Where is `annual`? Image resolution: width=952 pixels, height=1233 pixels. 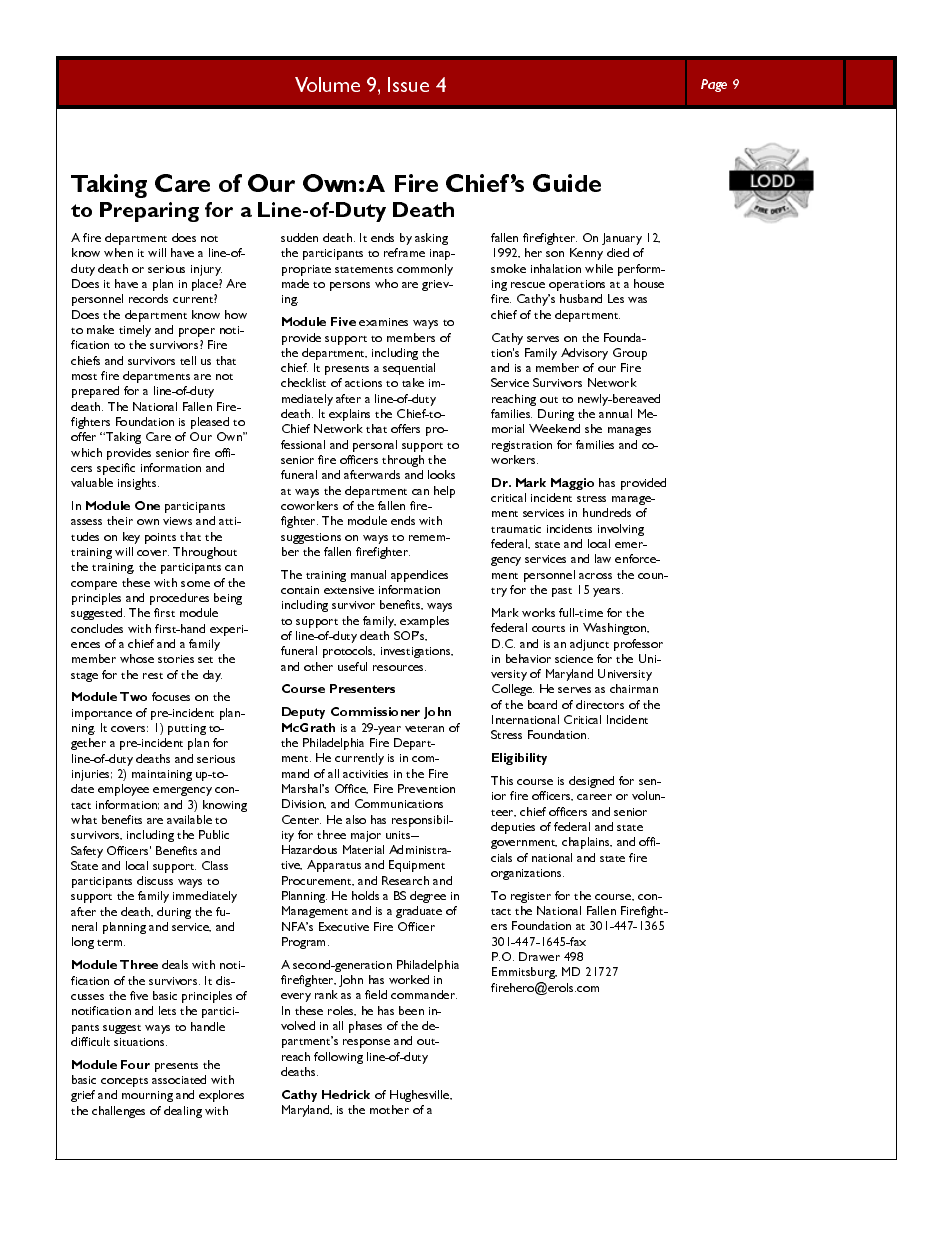 annual is located at coordinates (615, 413).
